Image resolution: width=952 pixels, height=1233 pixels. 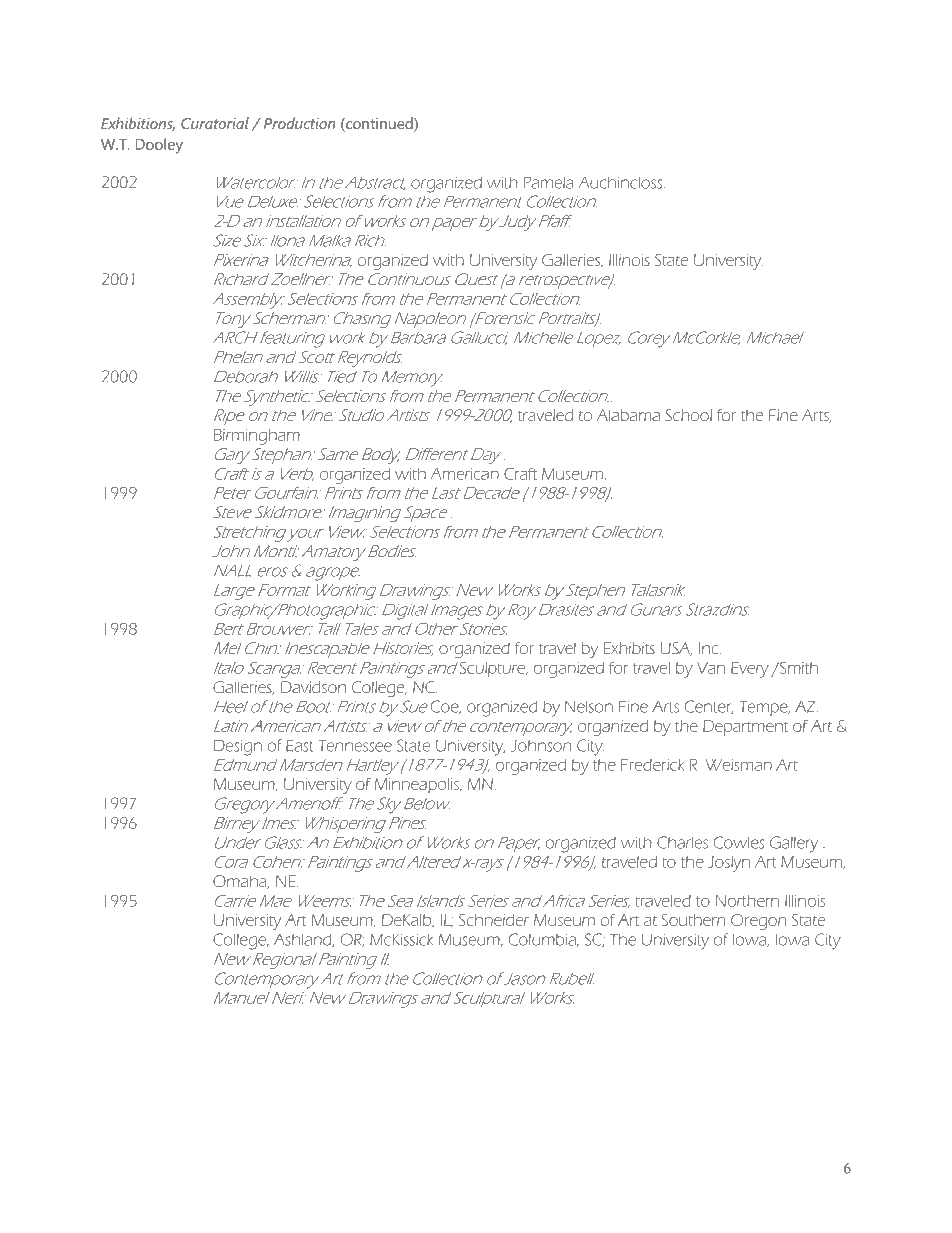 What do you see at coordinates (628, 415) in the screenshot?
I see `Alabama` at bounding box center [628, 415].
